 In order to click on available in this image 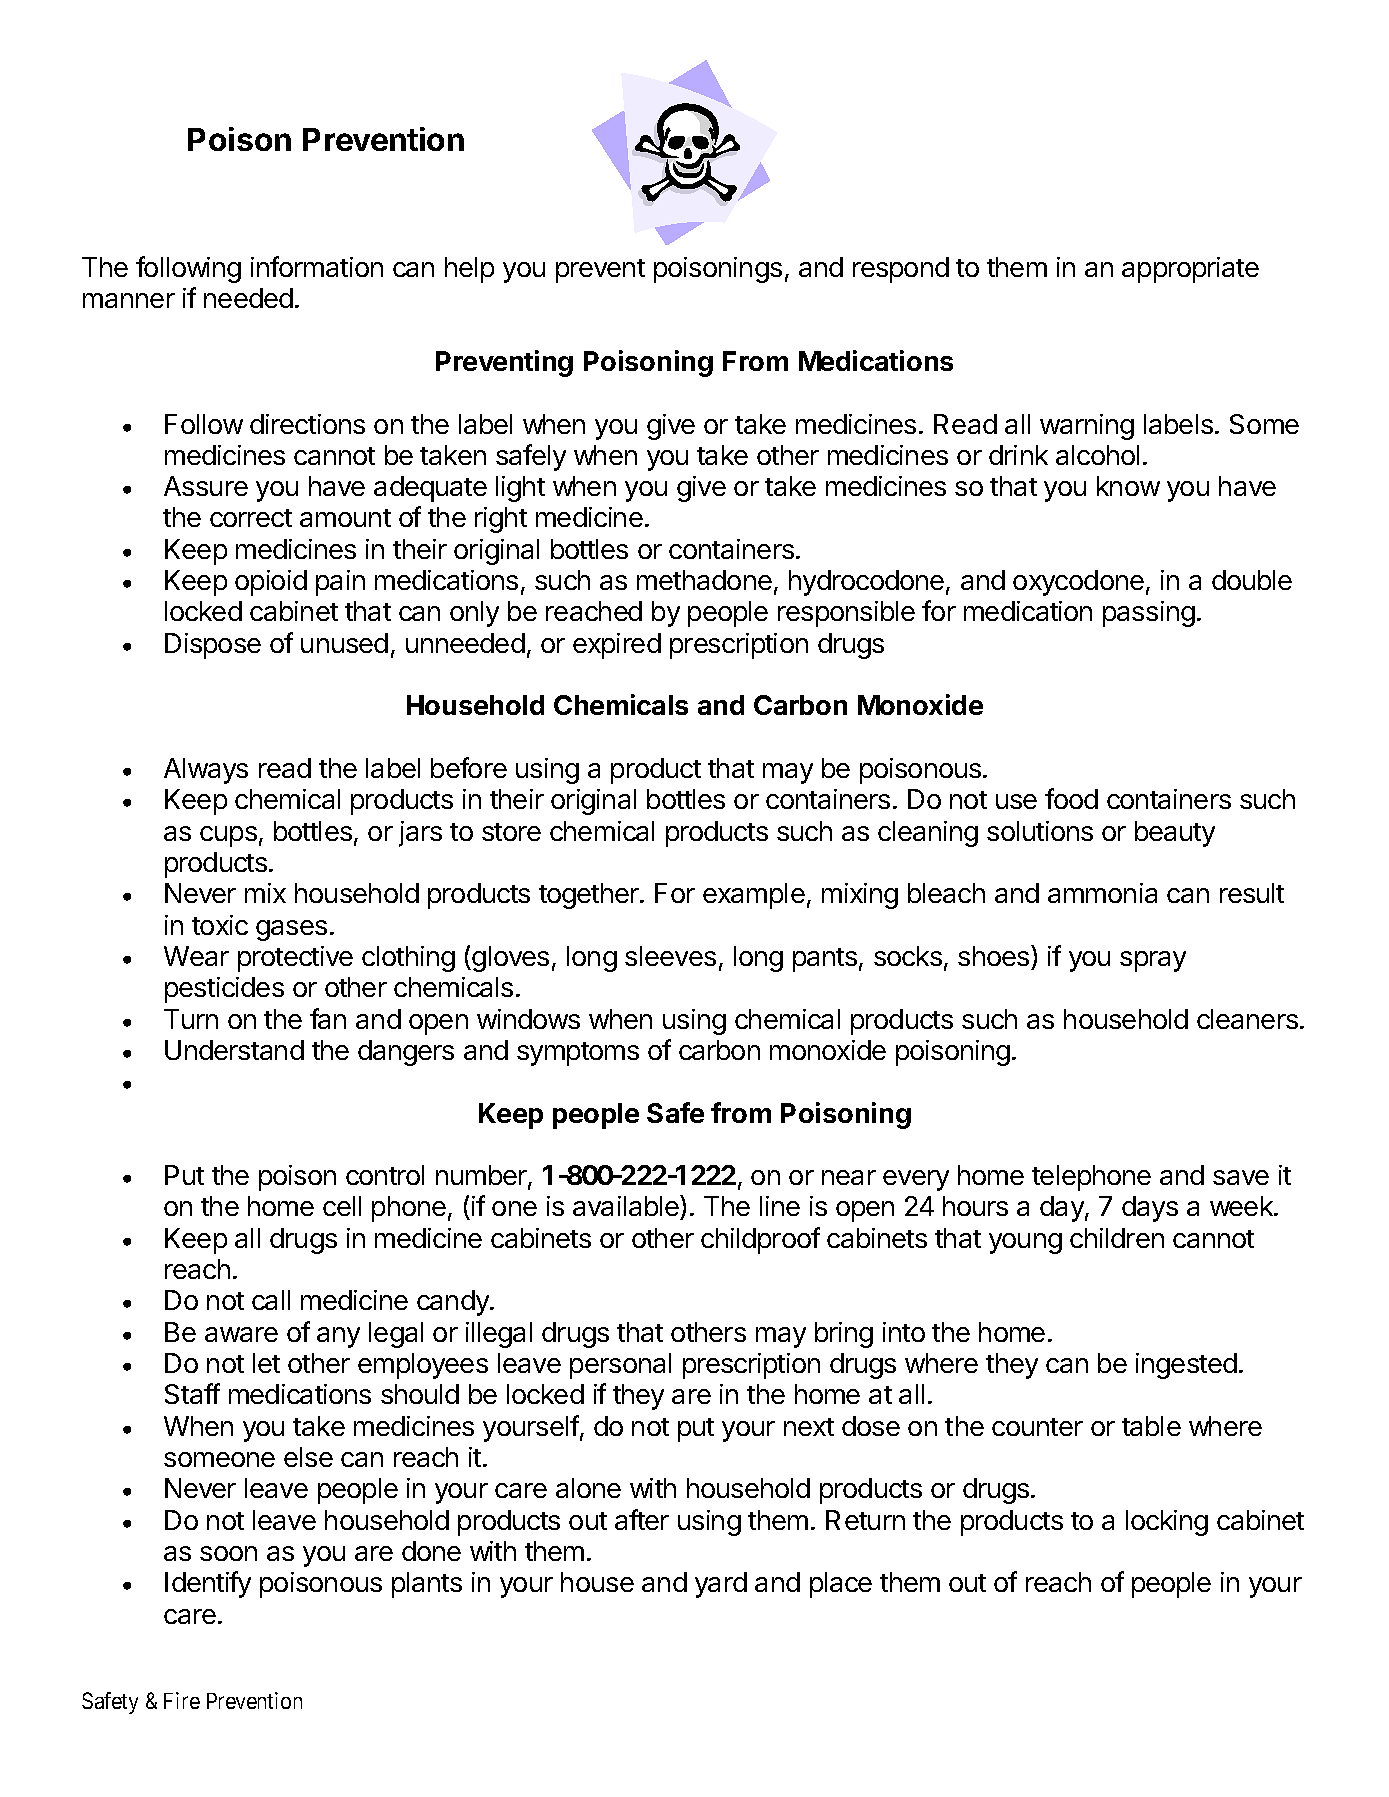, I will do `click(627, 1207)`.
